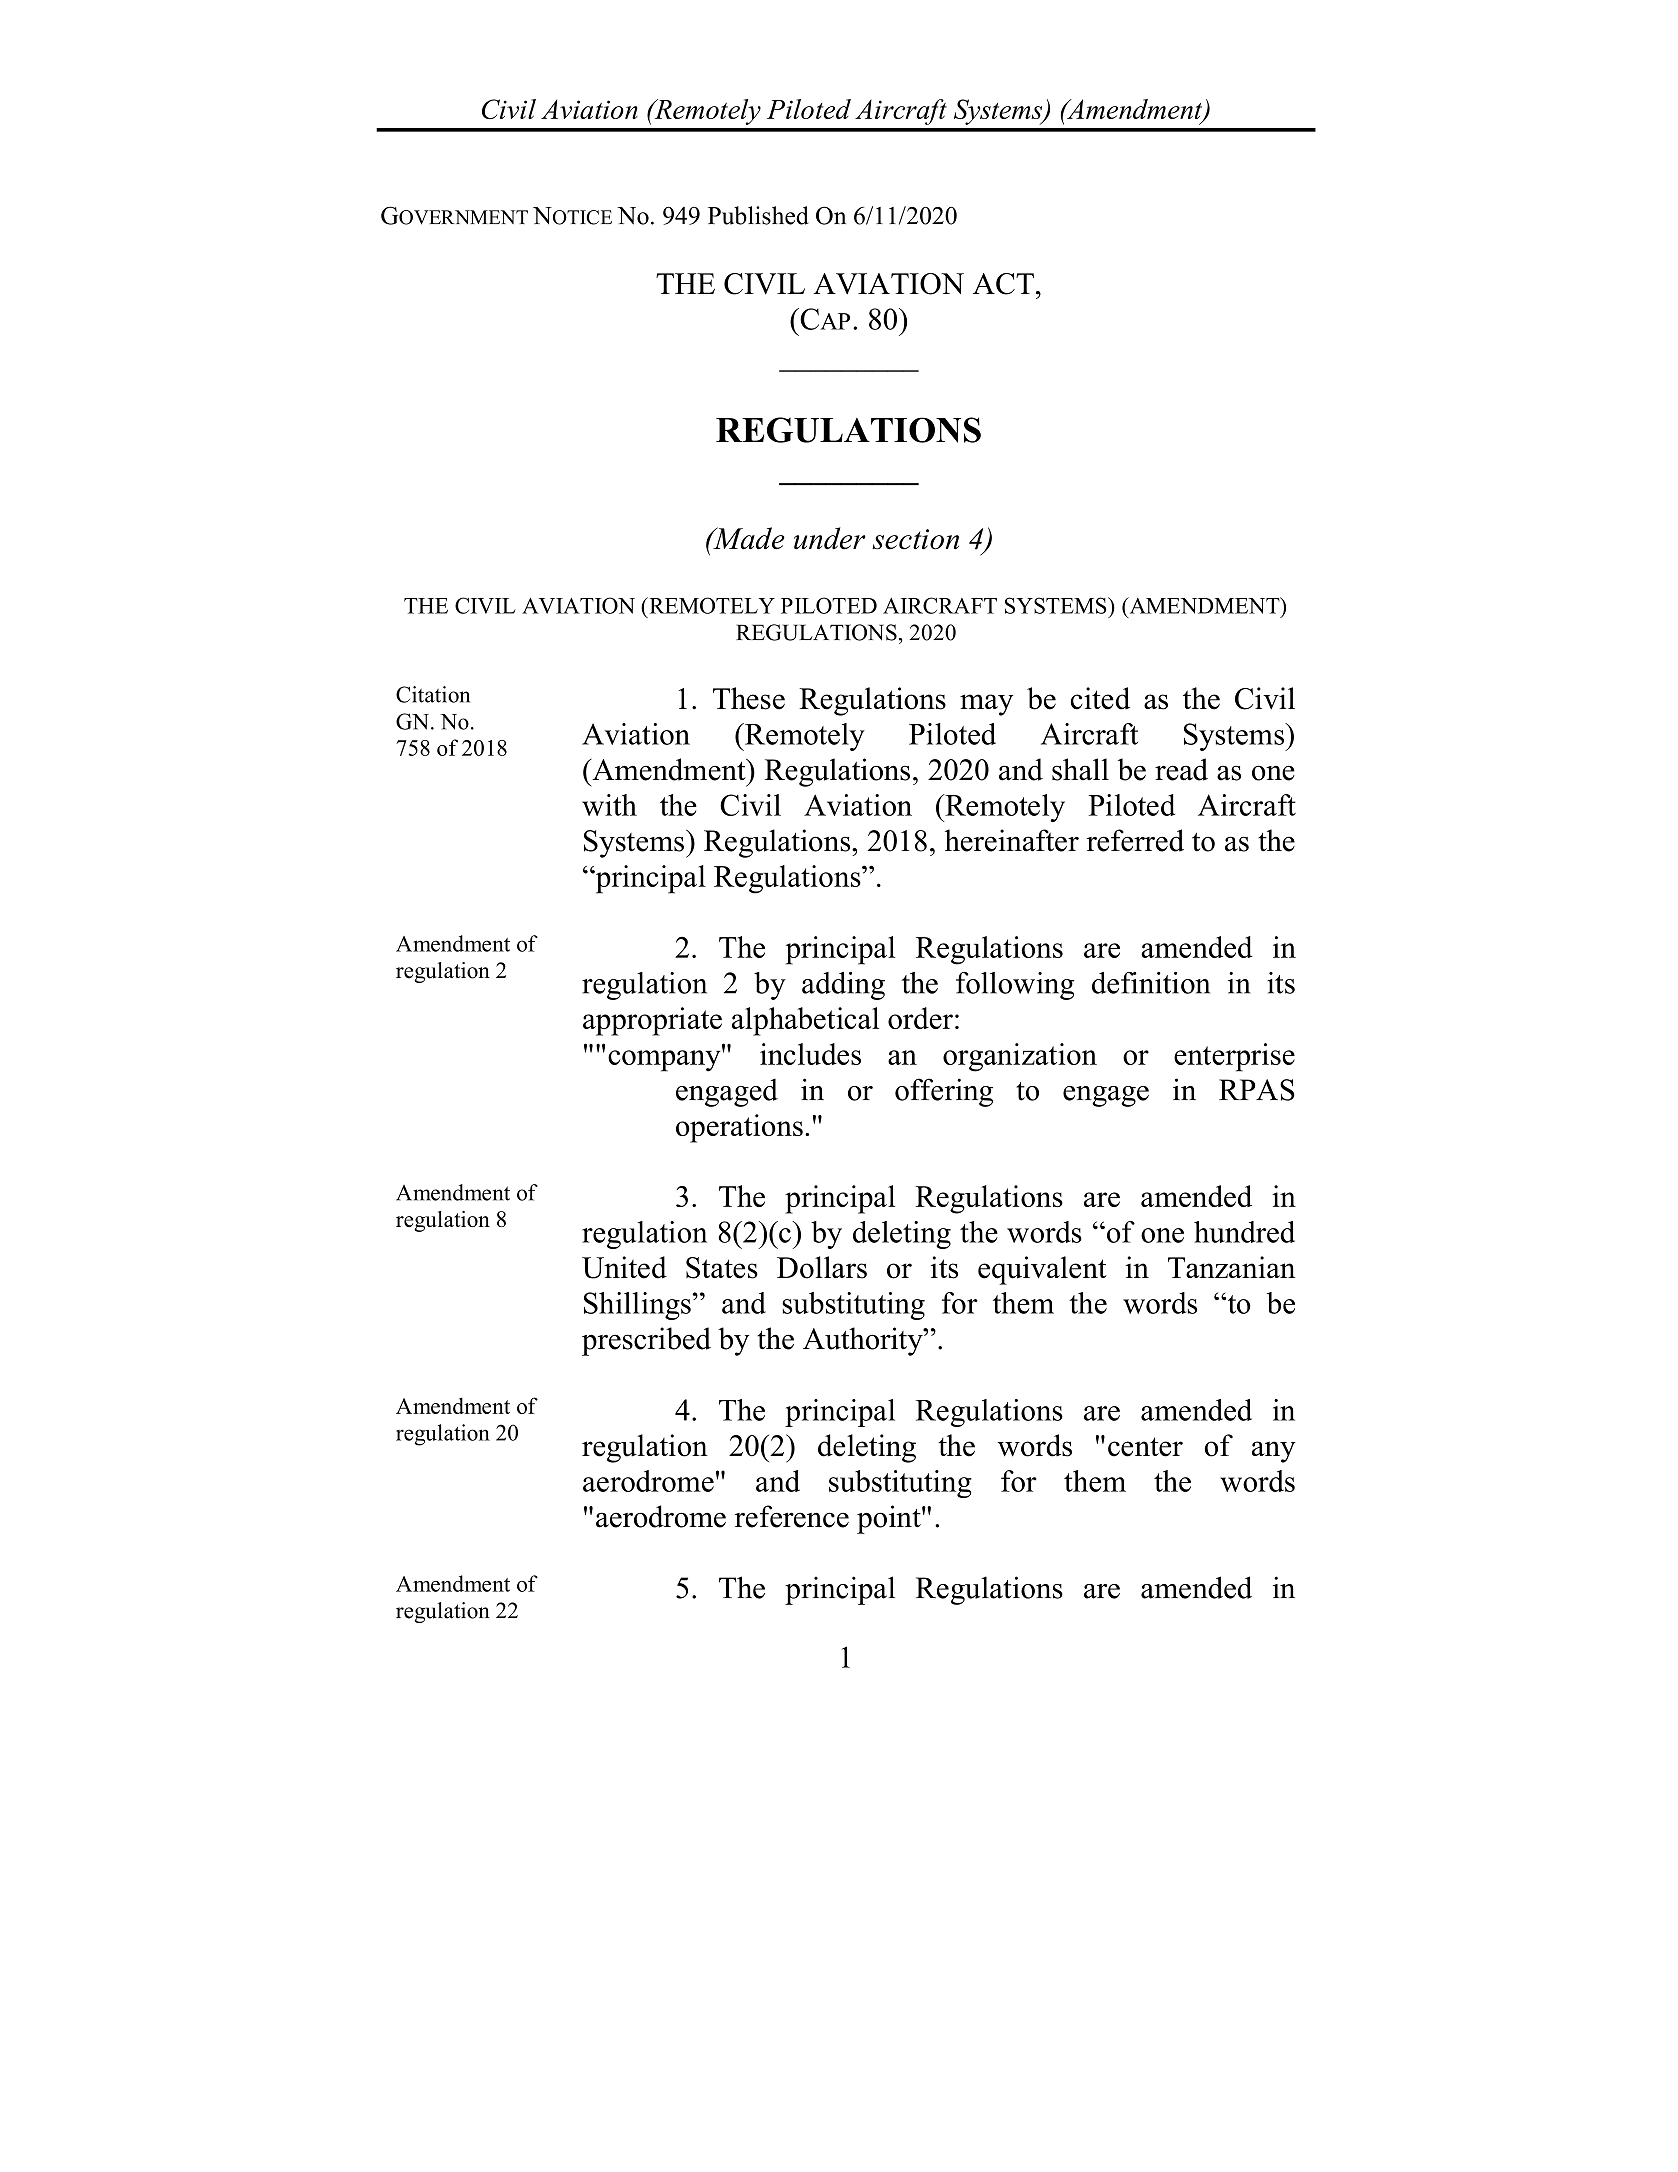 Image resolution: width=1678 pixels, height=2172 pixels. Describe the element at coordinates (830, 538) in the image. I see `under` at that location.
